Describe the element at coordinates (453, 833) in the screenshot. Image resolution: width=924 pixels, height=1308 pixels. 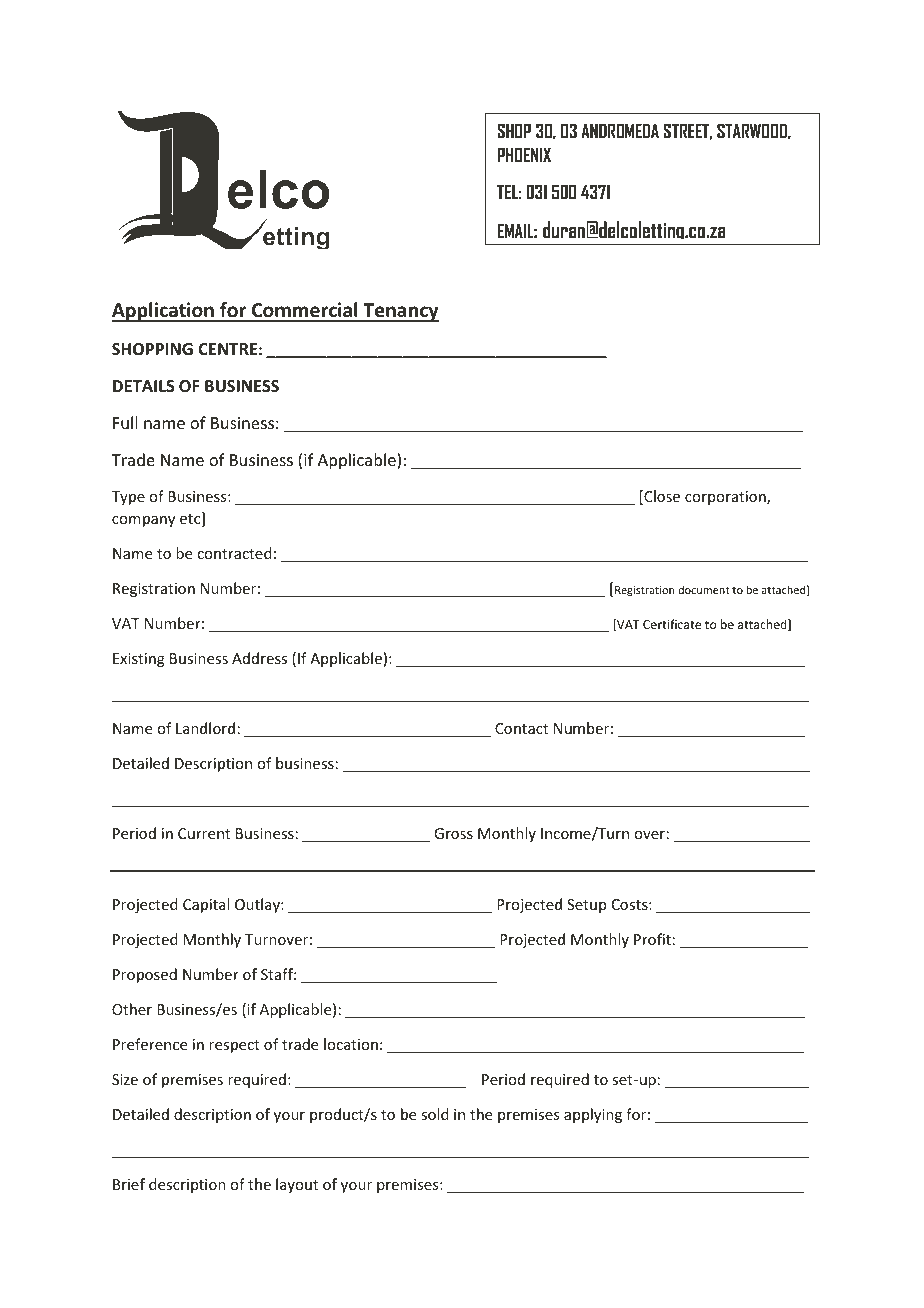
I see `Gross` at that location.
